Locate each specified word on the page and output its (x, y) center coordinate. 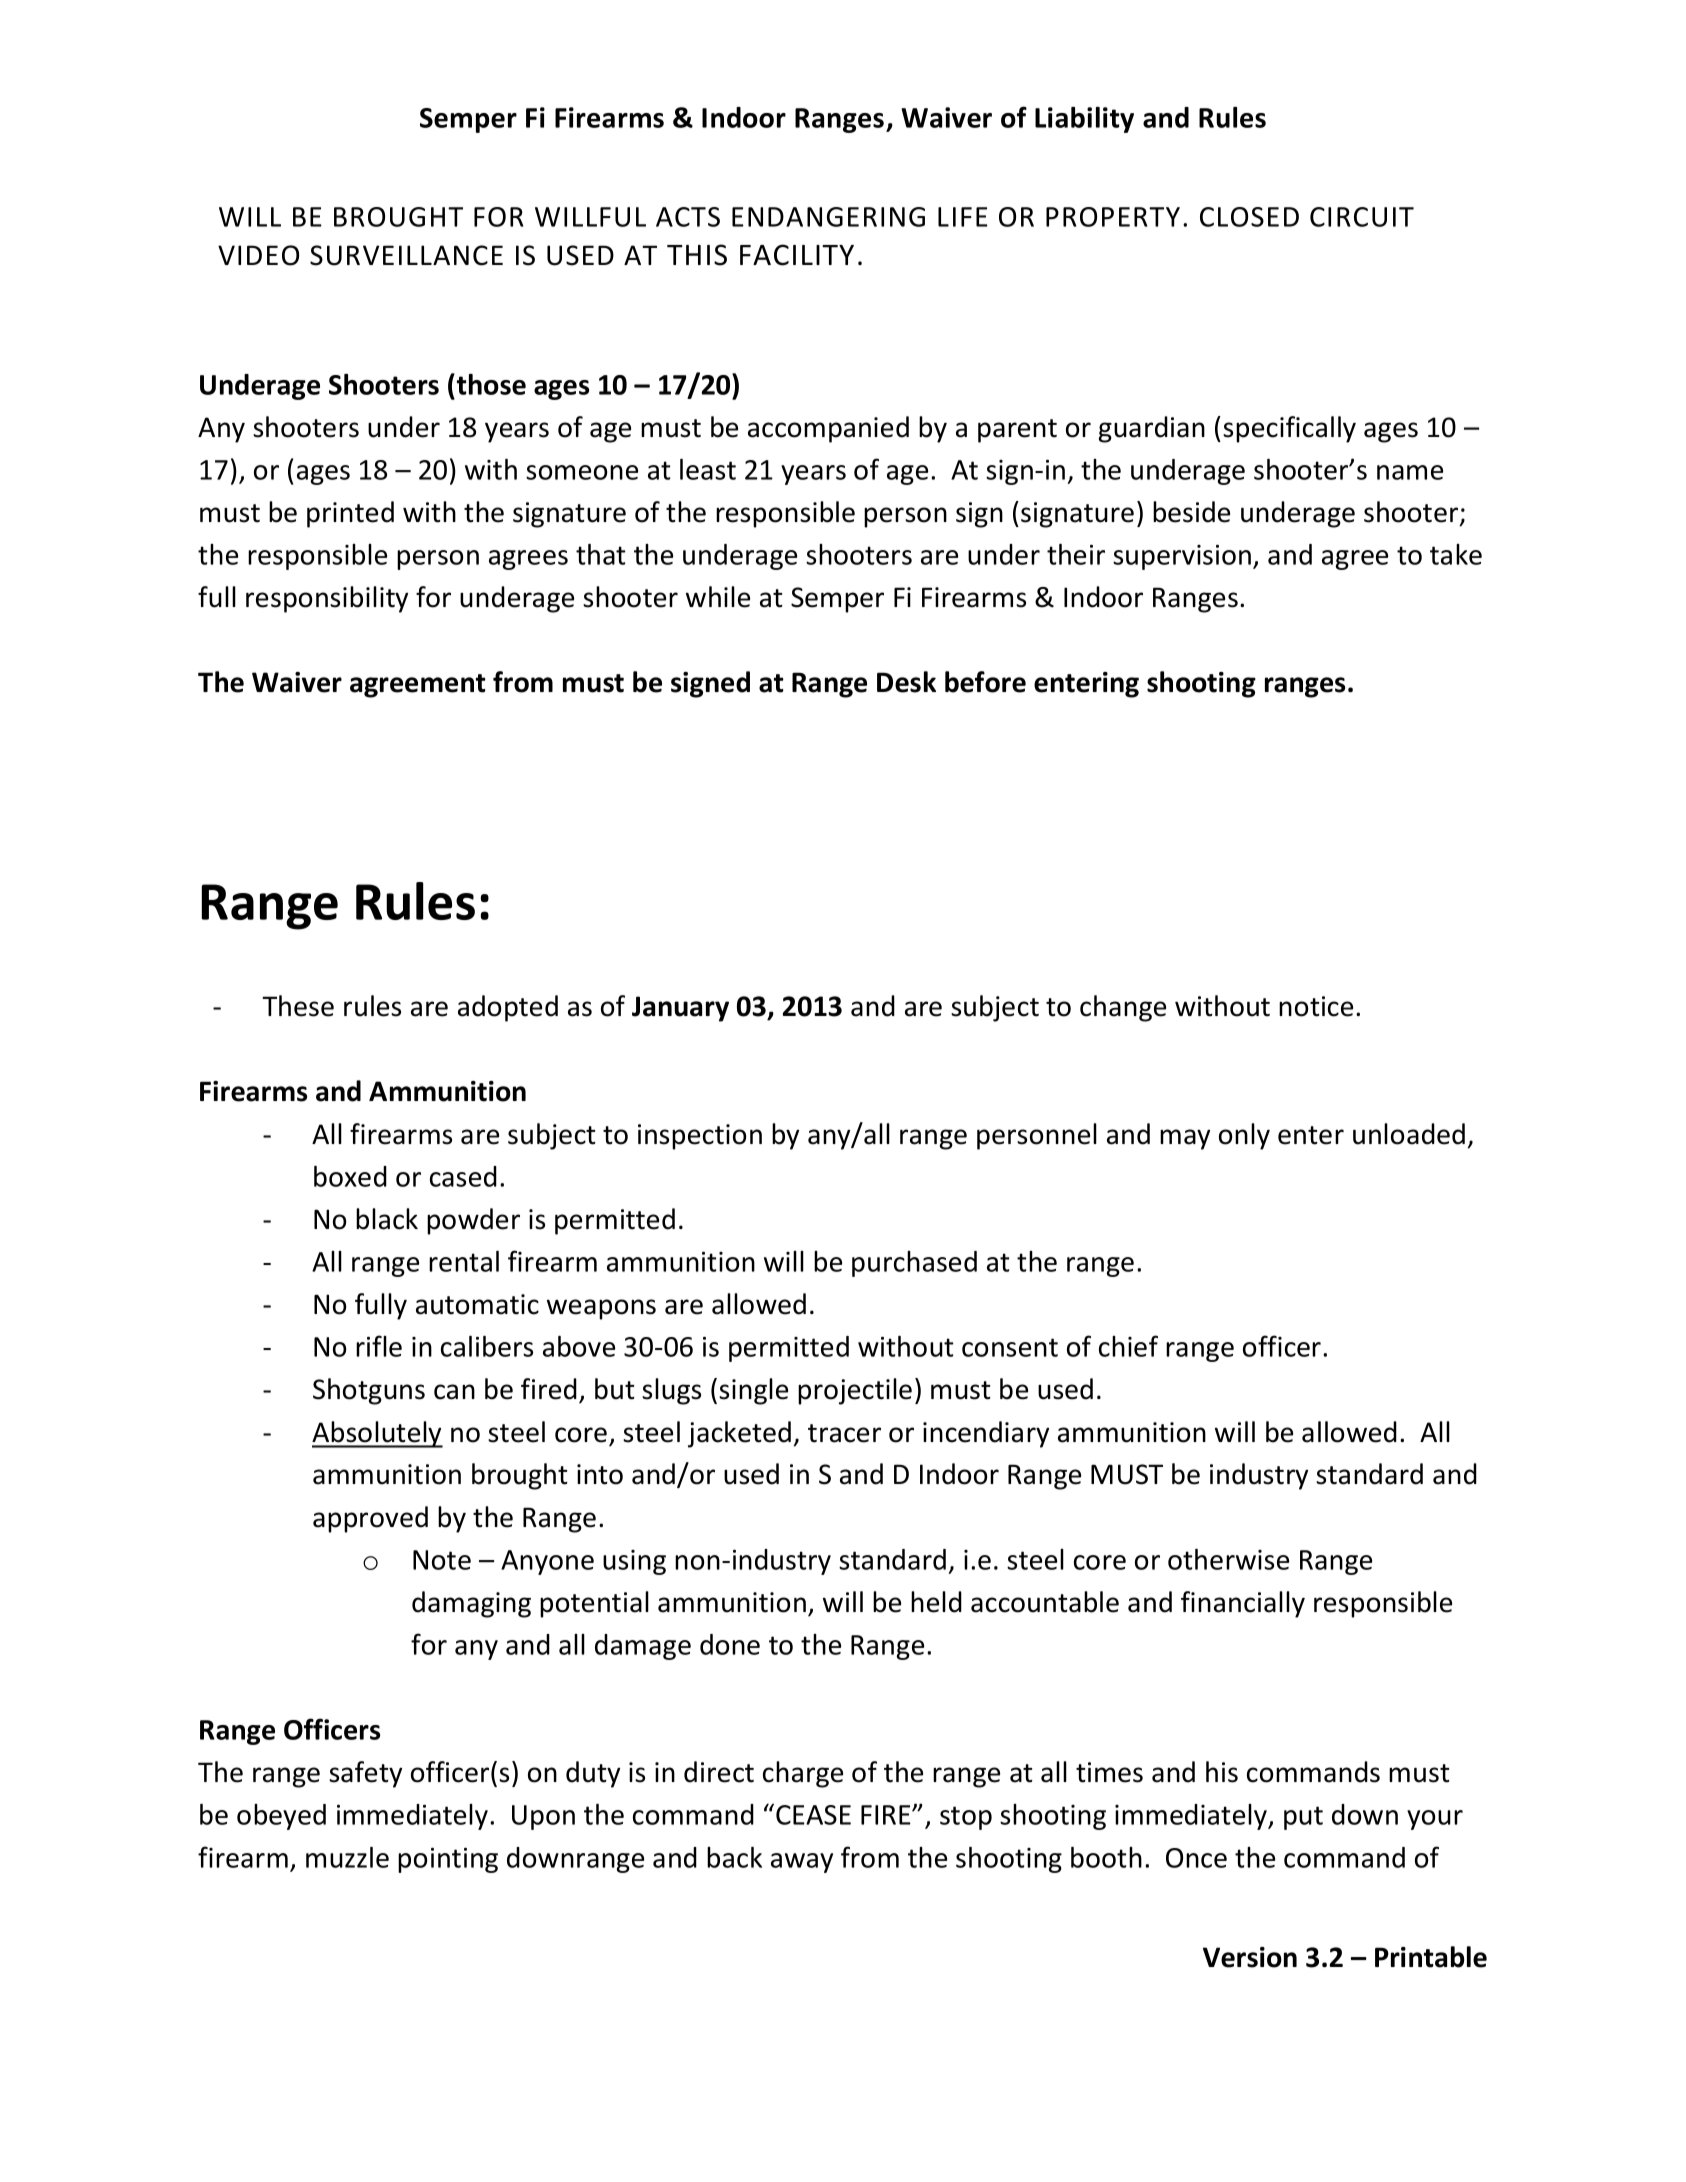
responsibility (327, 599)
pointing (448, 1860)
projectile (855, 1391)
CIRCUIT (1362, 217)
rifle (379, 1346)
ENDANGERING (828, 217)
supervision (1182, 557)
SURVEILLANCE (406, 255)
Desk (906, 682)
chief (1128, 1346)
